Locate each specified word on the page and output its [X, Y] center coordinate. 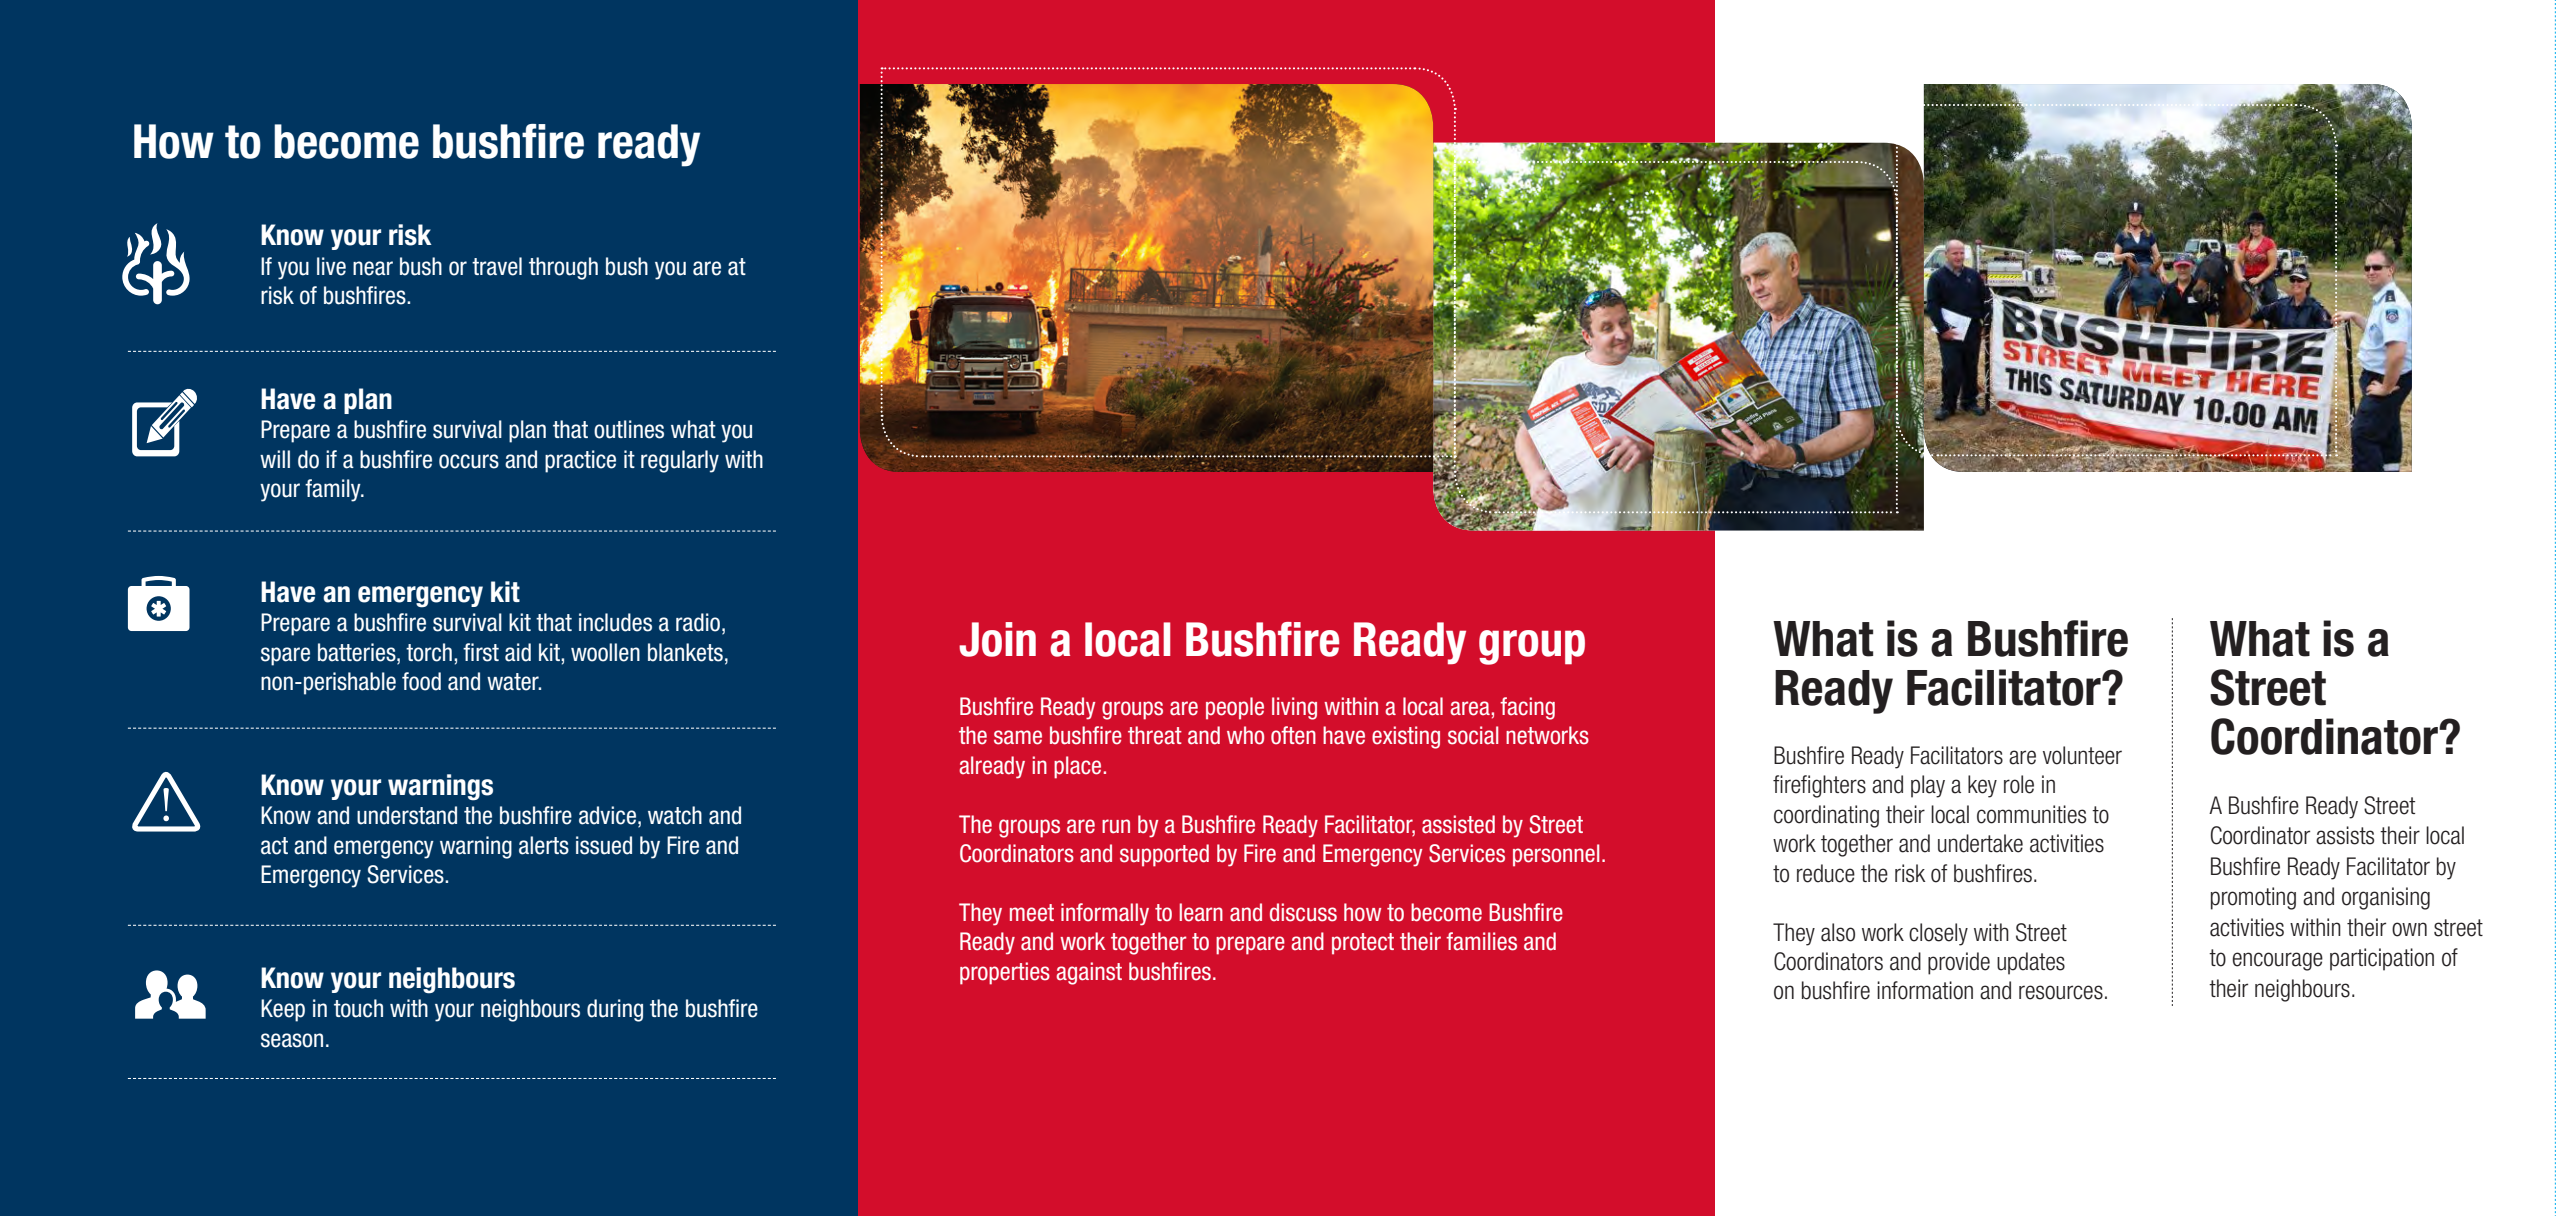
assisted [1458, 824]
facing [1527, 708]
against [1089, 973]
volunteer [2082, 755]
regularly [680, 461]
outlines [629, 429]
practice [580, 461]
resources [2061, 992]
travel [497, 266]
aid [518, 652]
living [1294, 708]
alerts [544, 845]
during [615, 1010]
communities [2031, 814]
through [563, 268]
